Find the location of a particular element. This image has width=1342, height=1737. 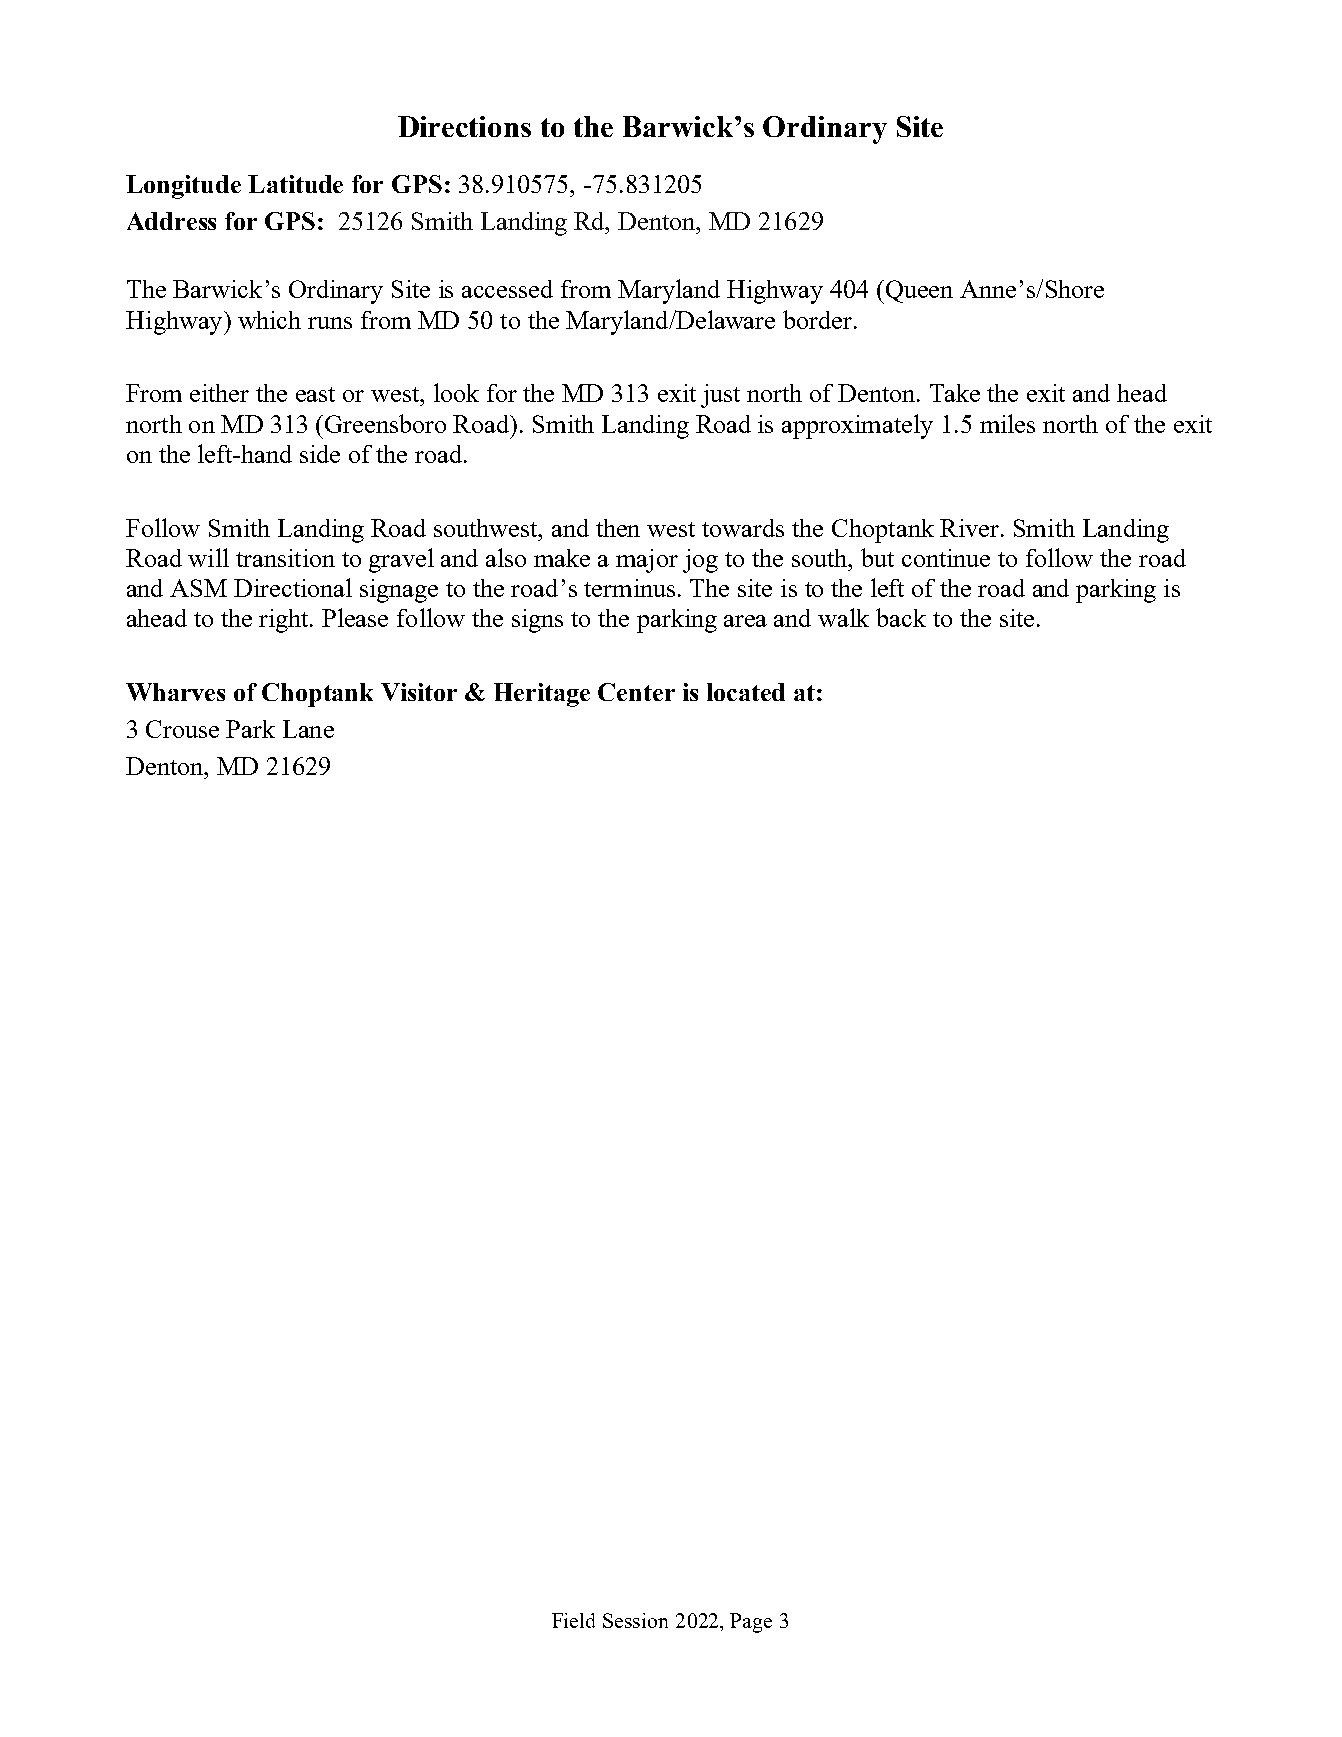

Heritage is located at coordinates (542, 695).
